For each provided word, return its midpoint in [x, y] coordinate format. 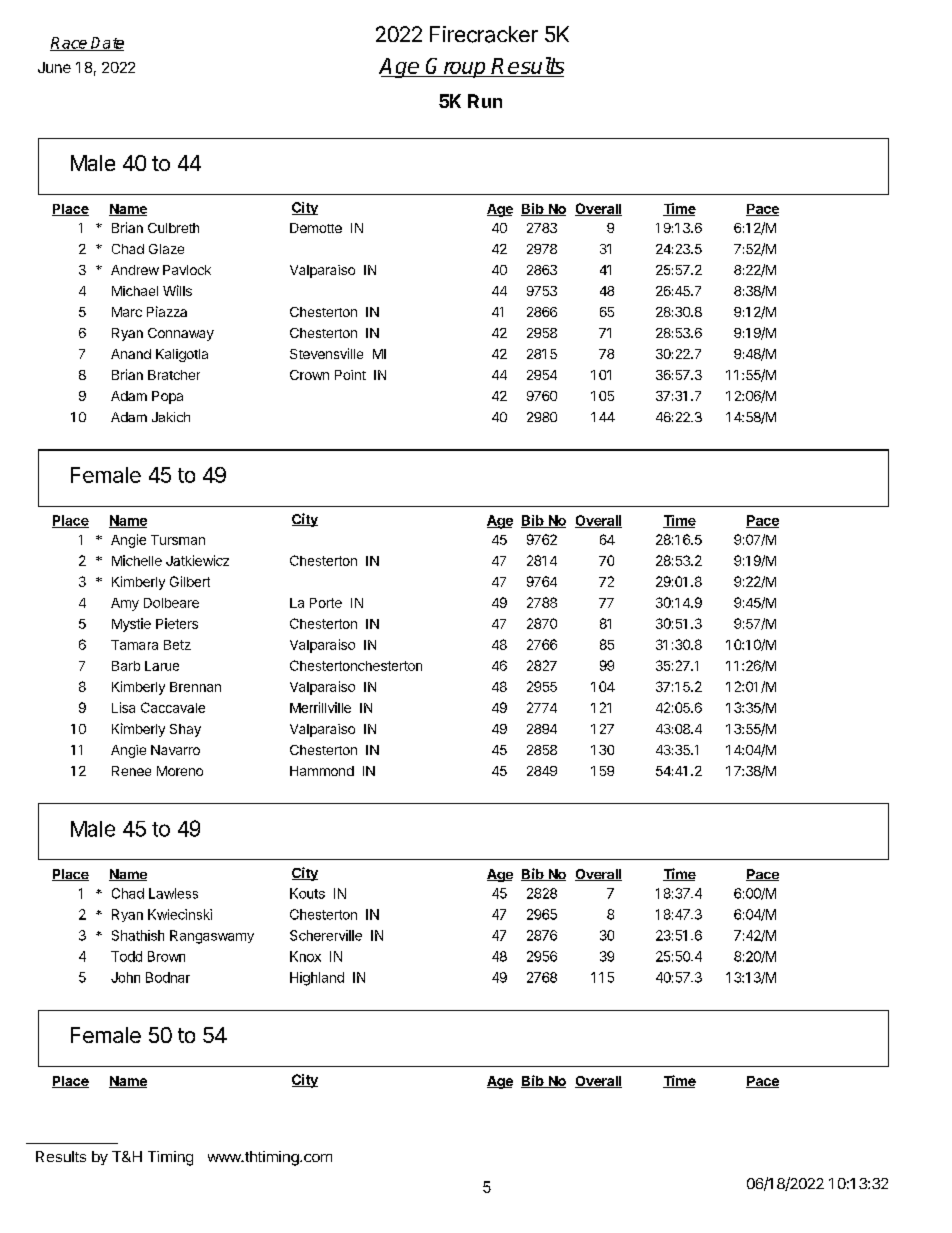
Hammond [322, 771]
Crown [309, 375]
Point [350, 375]
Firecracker [484, 34]
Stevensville [326, 353]
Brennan [195, 687]
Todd [126, 956]
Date [107, 44]
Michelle [137, 560]
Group [456, 68]
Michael [135, 291]
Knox [305, 956]
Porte [326, 603]
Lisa [123, 707]
